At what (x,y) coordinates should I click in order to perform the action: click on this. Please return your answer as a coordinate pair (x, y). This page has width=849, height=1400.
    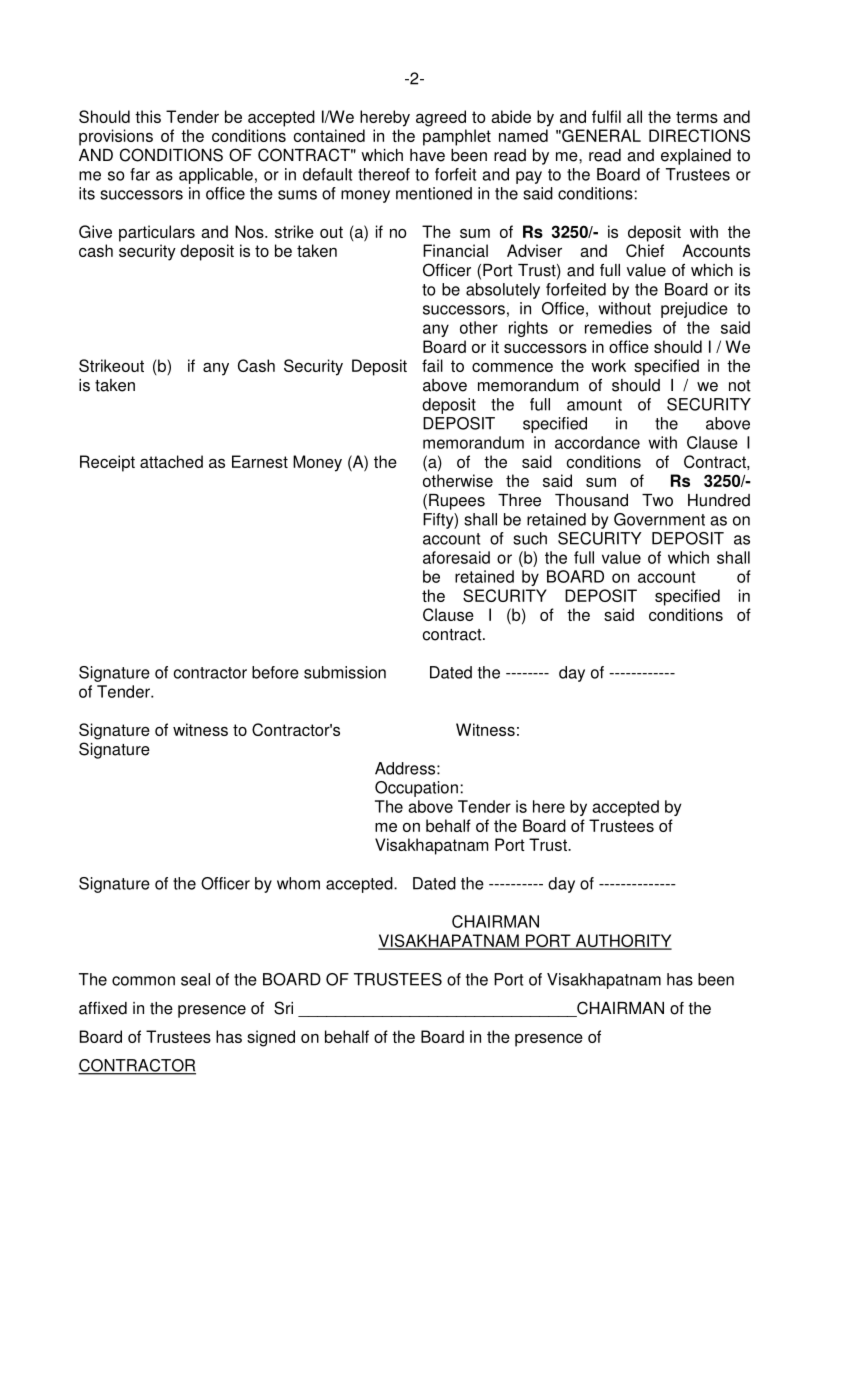
    Looking at the image, I should click on (148, 116).
